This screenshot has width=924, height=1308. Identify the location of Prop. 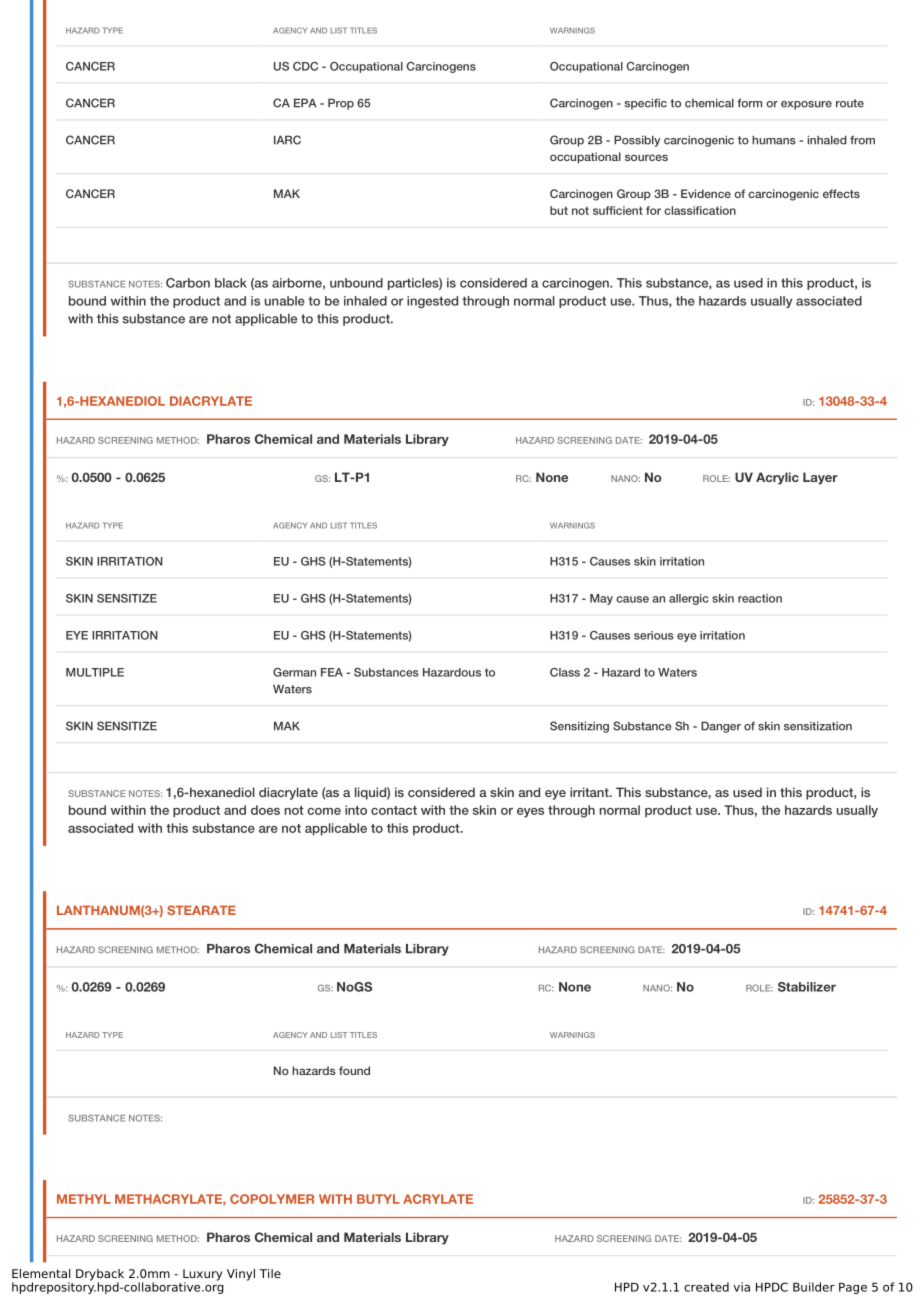
(341, 104).
